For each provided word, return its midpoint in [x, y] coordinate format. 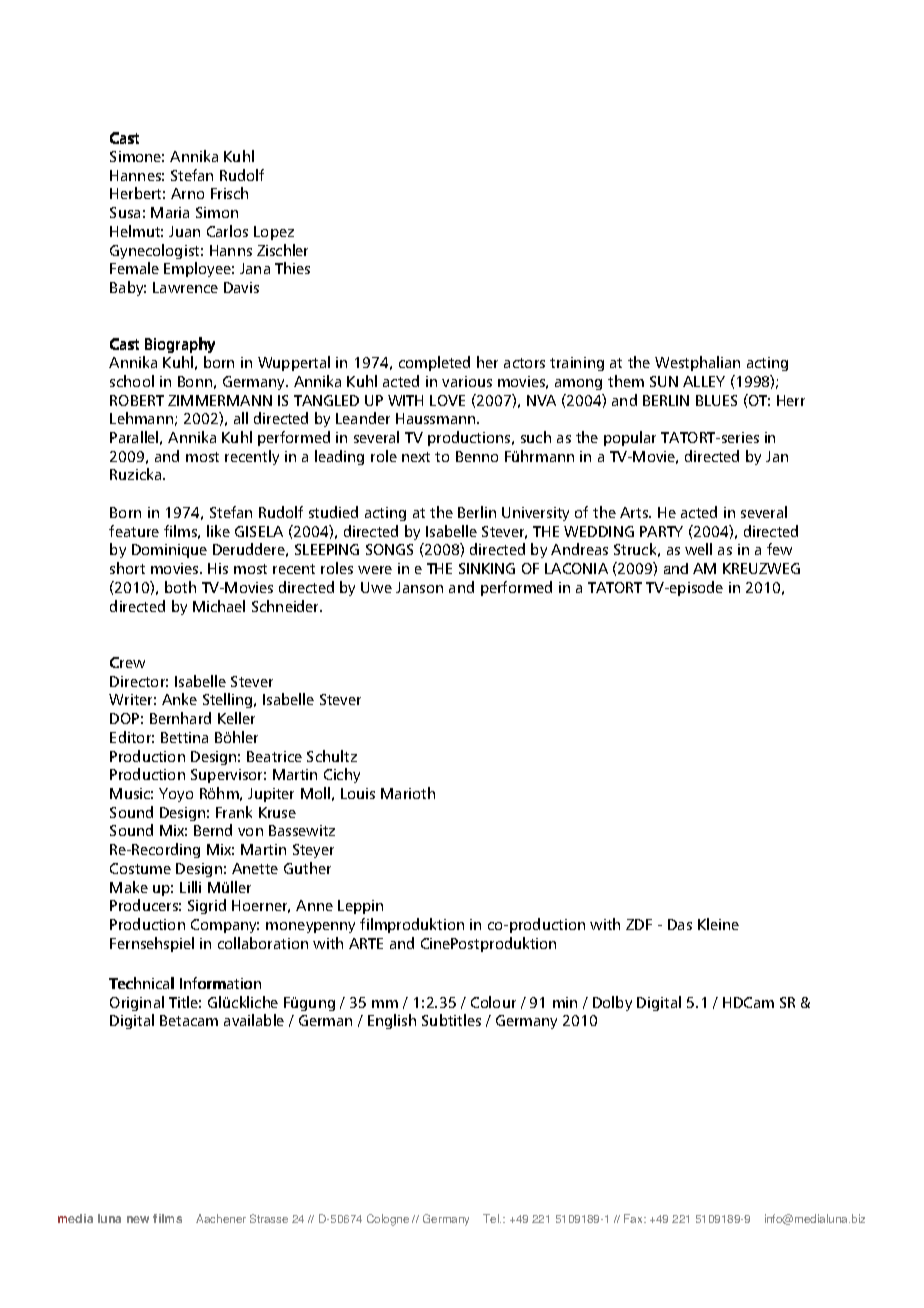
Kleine [718, 924]
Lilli [190, 887]
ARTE [366, 943]
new [138, 1219]
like [218, 531]
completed [434, 363]
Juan [184, 231]
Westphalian [697, 363]
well [698, 549]
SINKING [487, 568]
